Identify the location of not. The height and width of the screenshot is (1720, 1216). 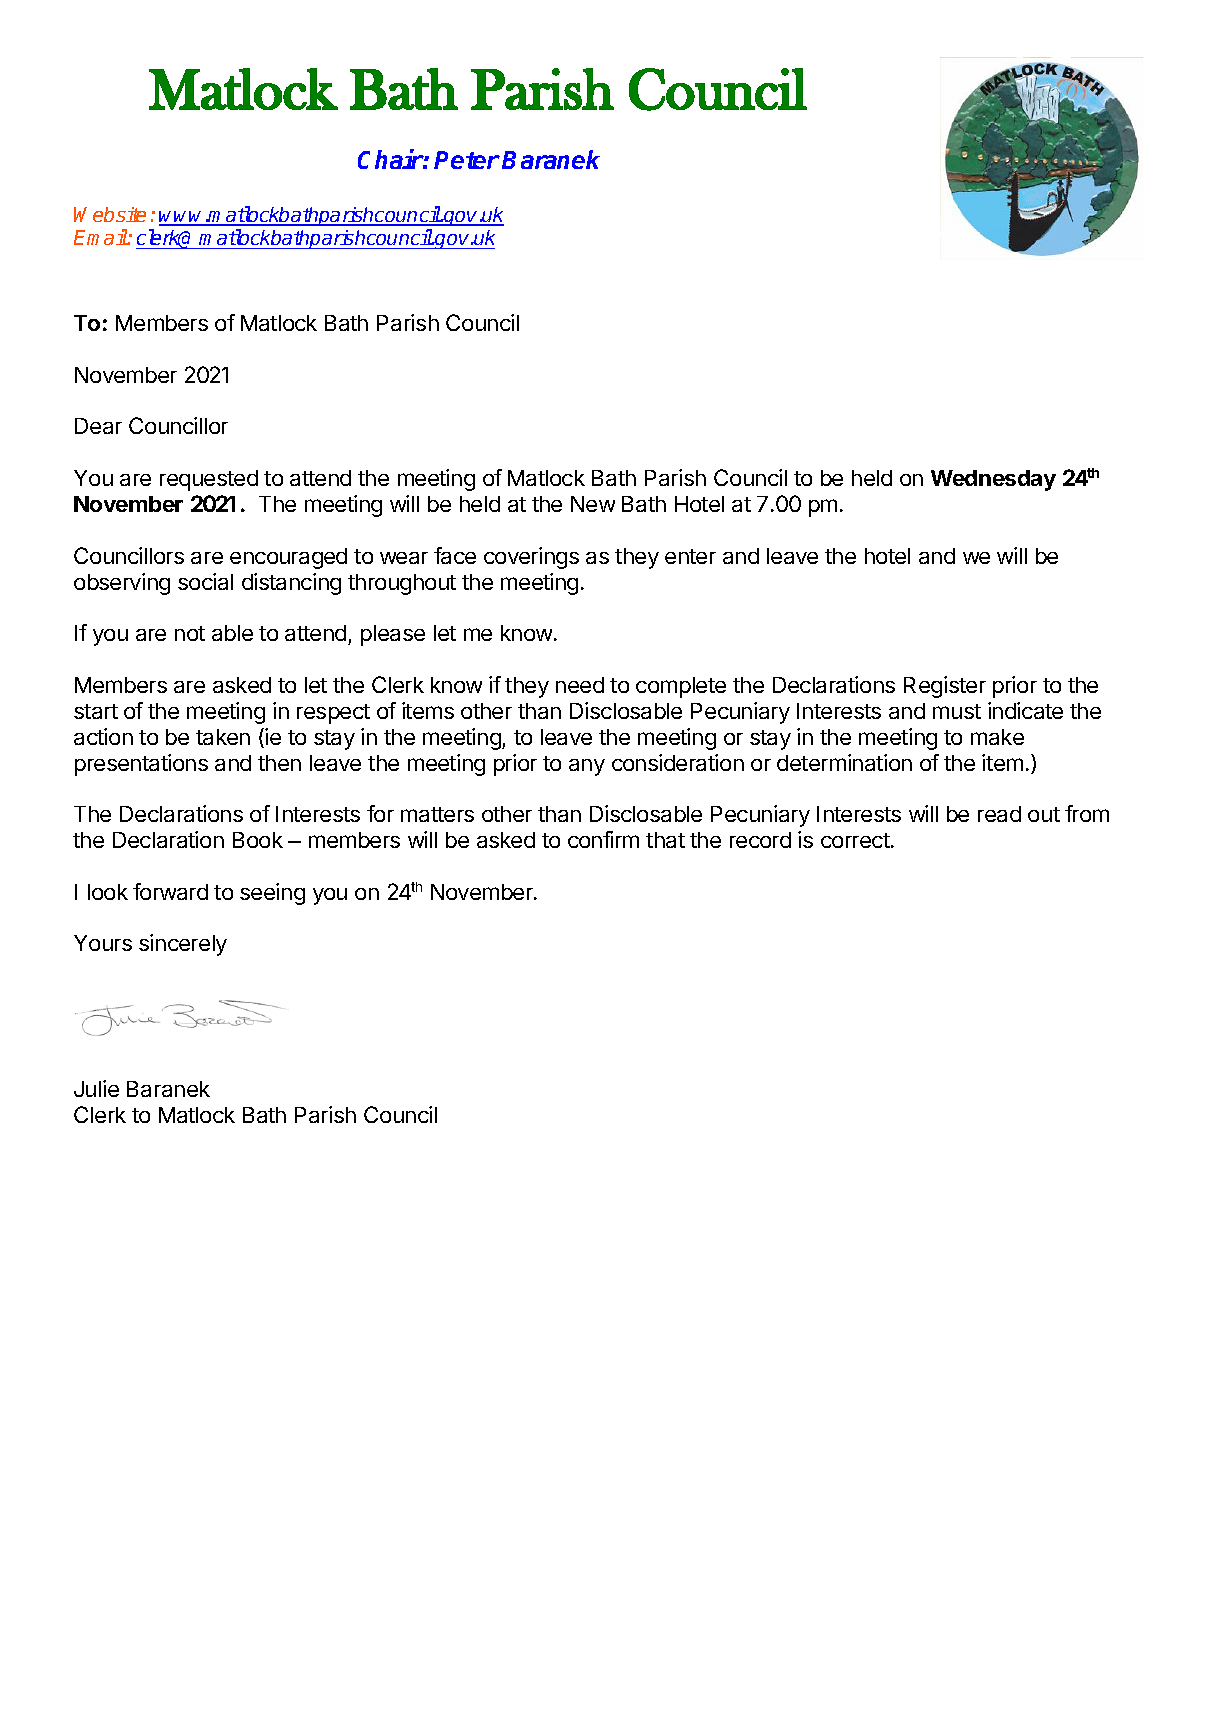
(190, 633).
